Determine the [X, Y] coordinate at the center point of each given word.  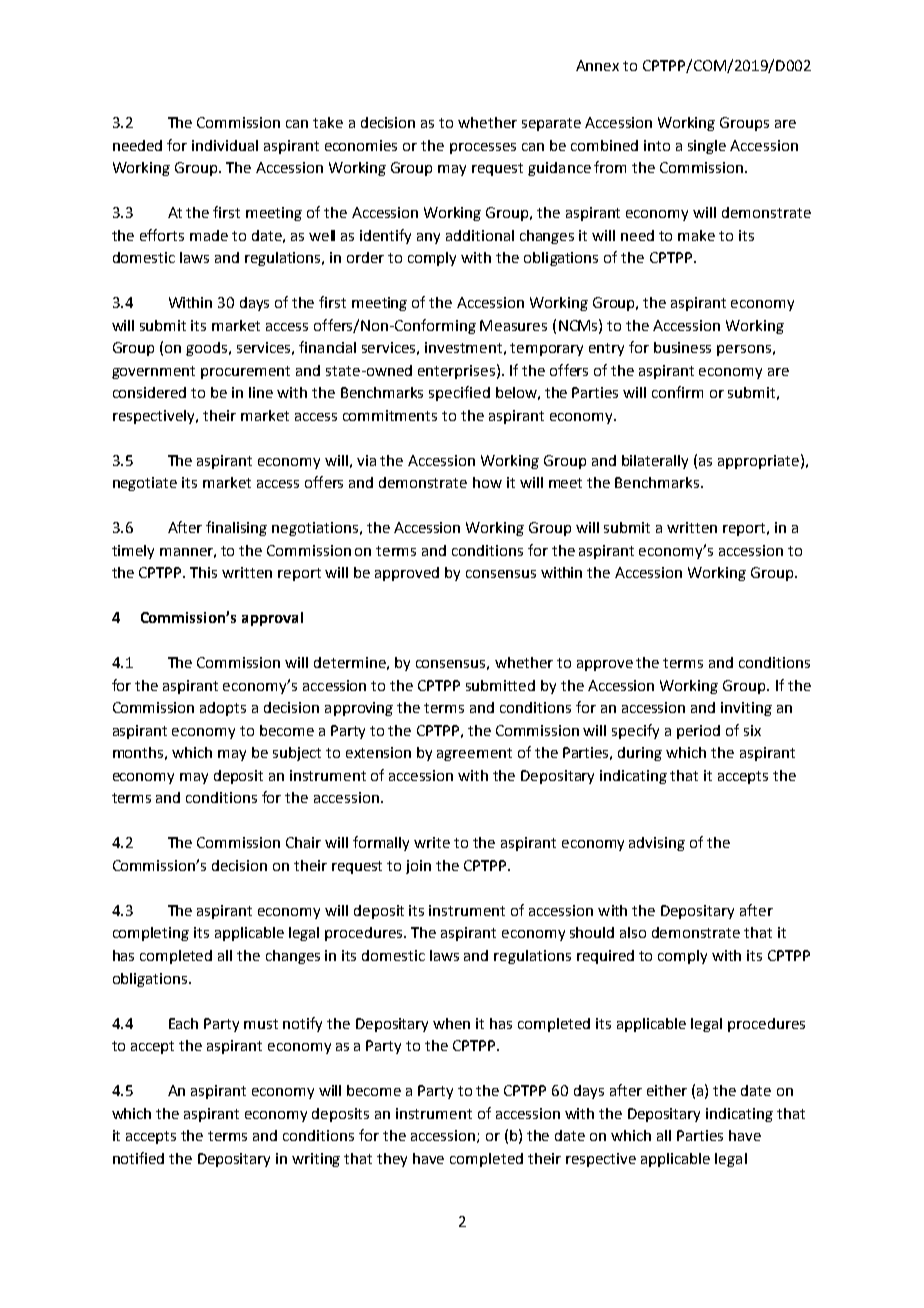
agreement [474, 754]
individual [225, 145]
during [640, 754]
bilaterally [655, 462]
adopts [223, 709]
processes [483, 148]
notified [138, 1158]
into [657, 145]
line [261, 392]
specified [459, 393]
